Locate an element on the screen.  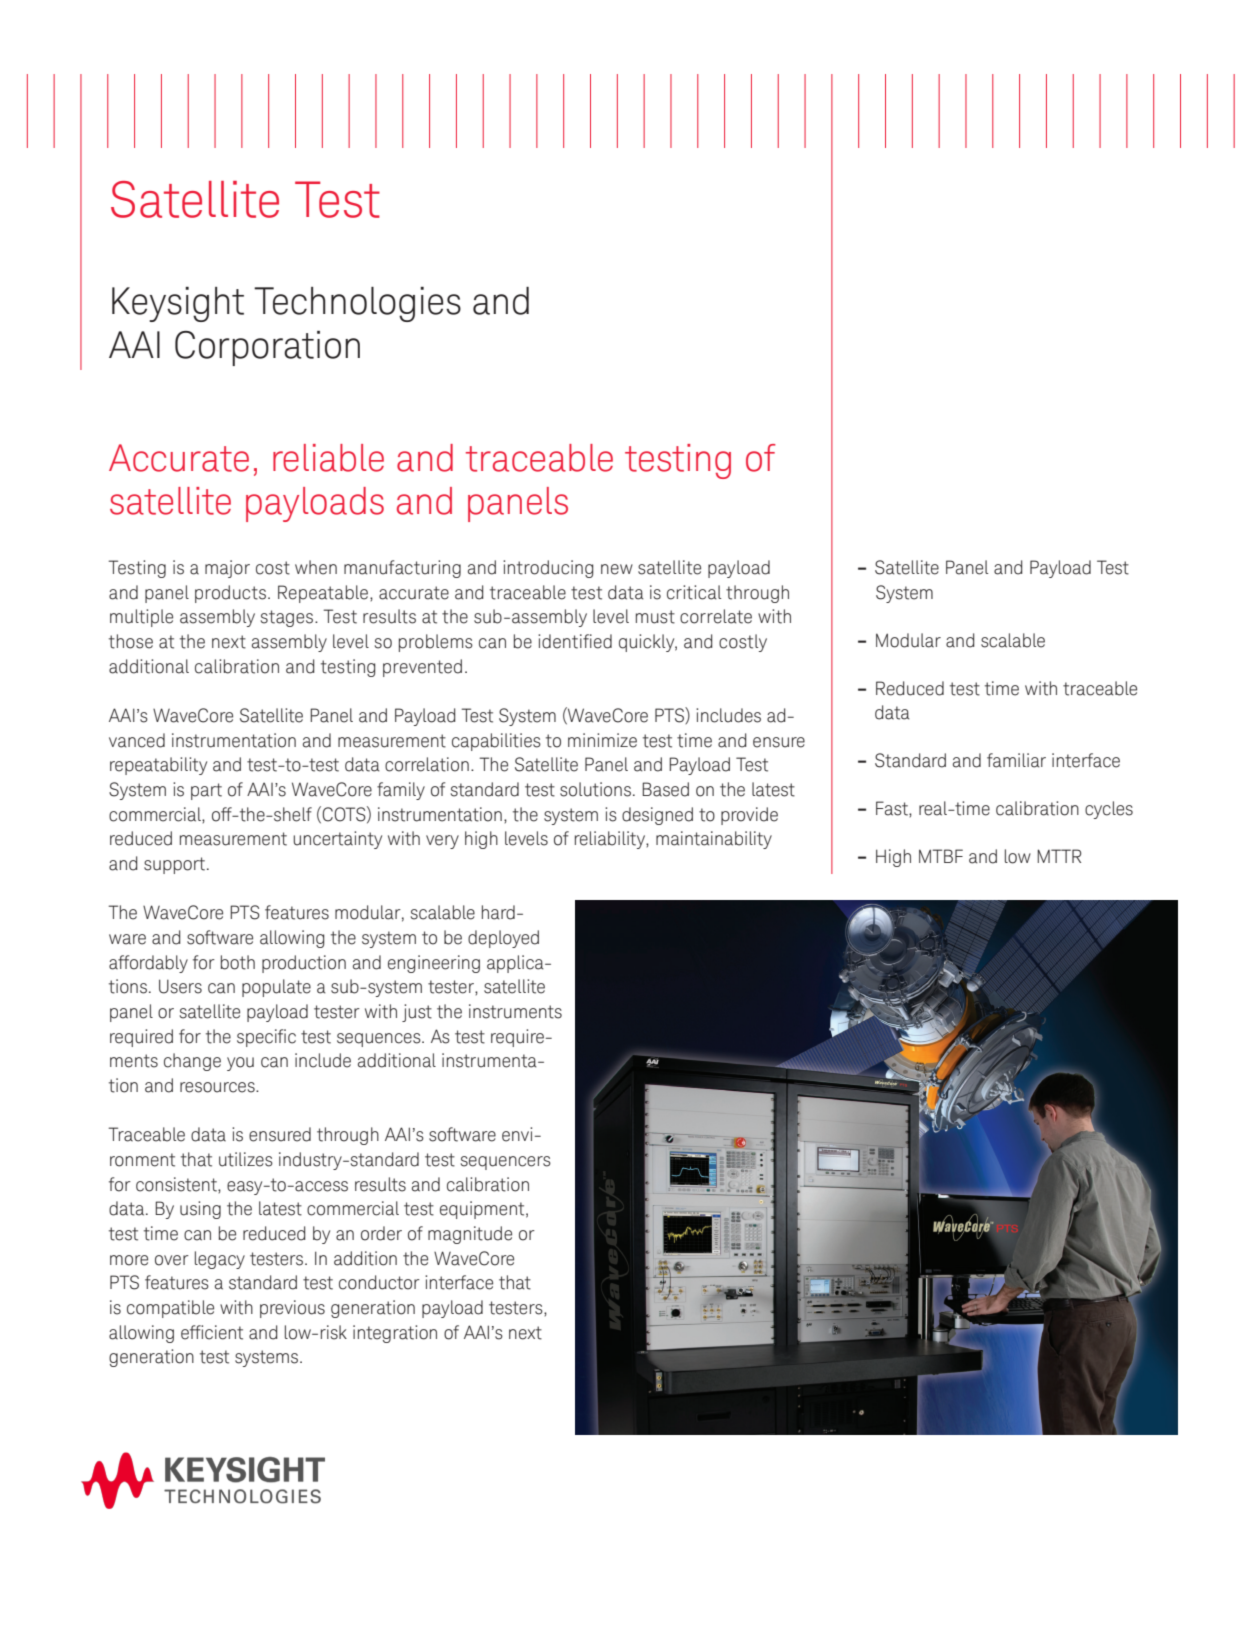
reliable is located at coordinates (328, 458).
